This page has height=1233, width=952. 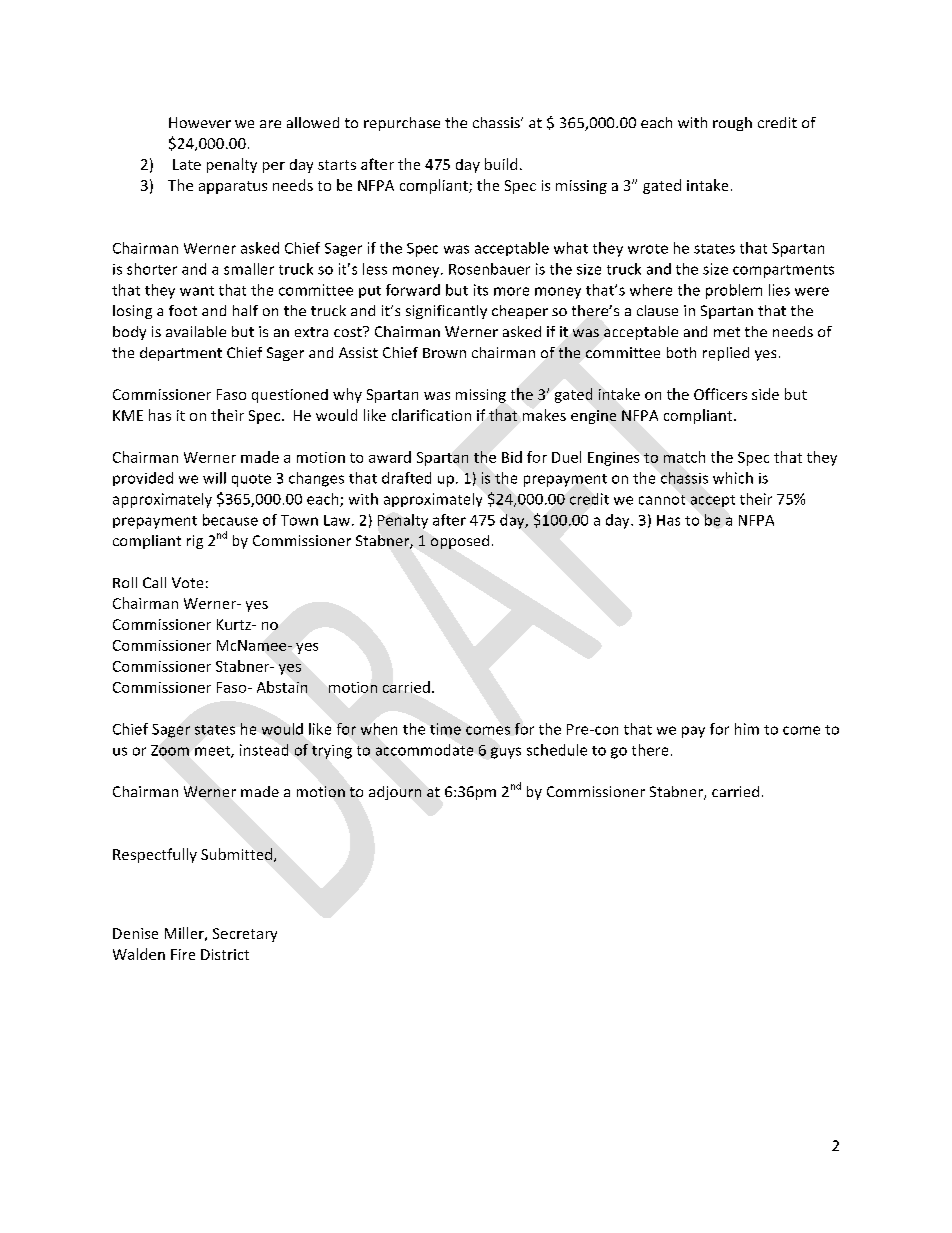 What do you see at coordinates (245, 935) in the page?
I see `Secretary` at bounding box center [245, 935].
